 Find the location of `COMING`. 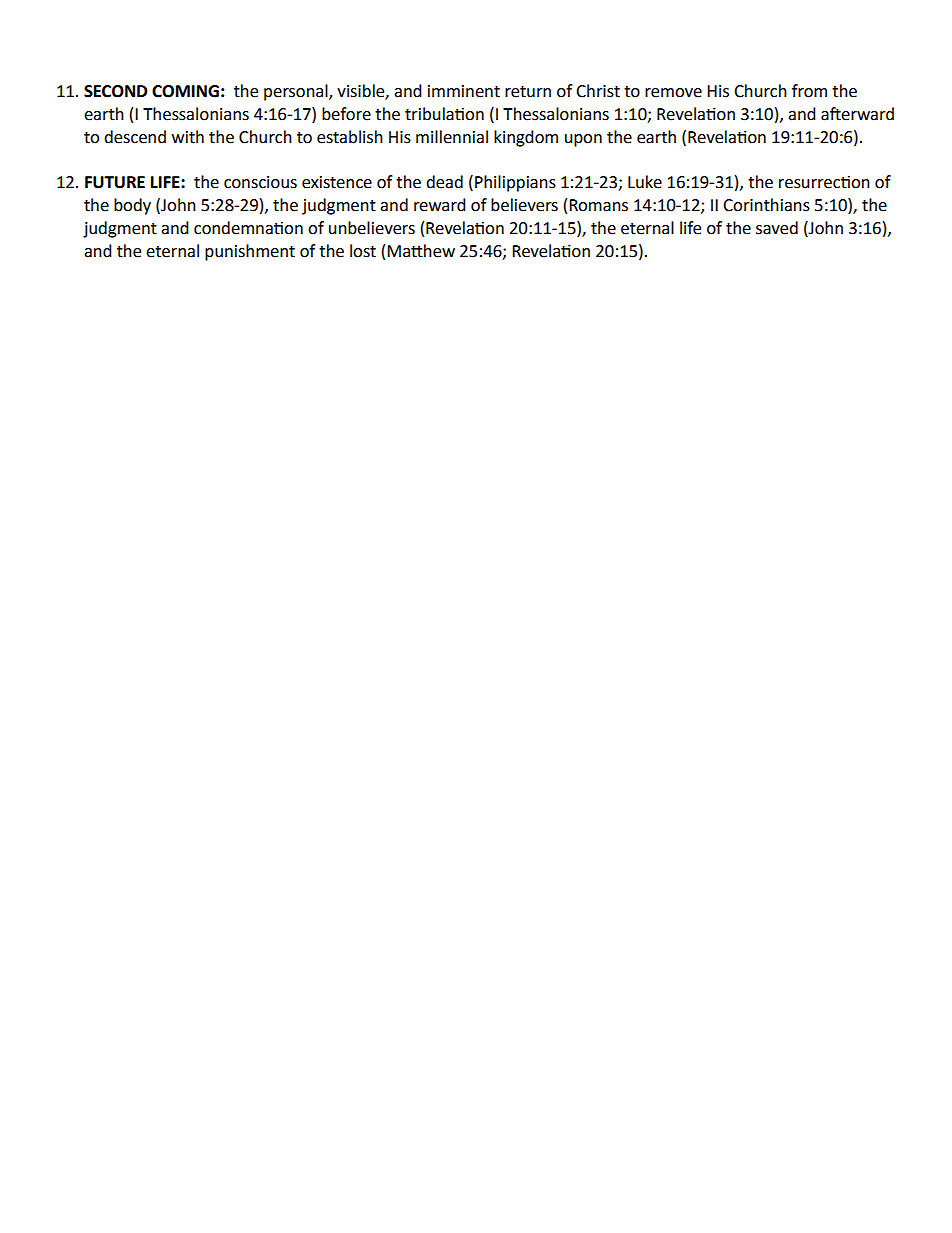

COMING is located at coordinates (185, 91).
